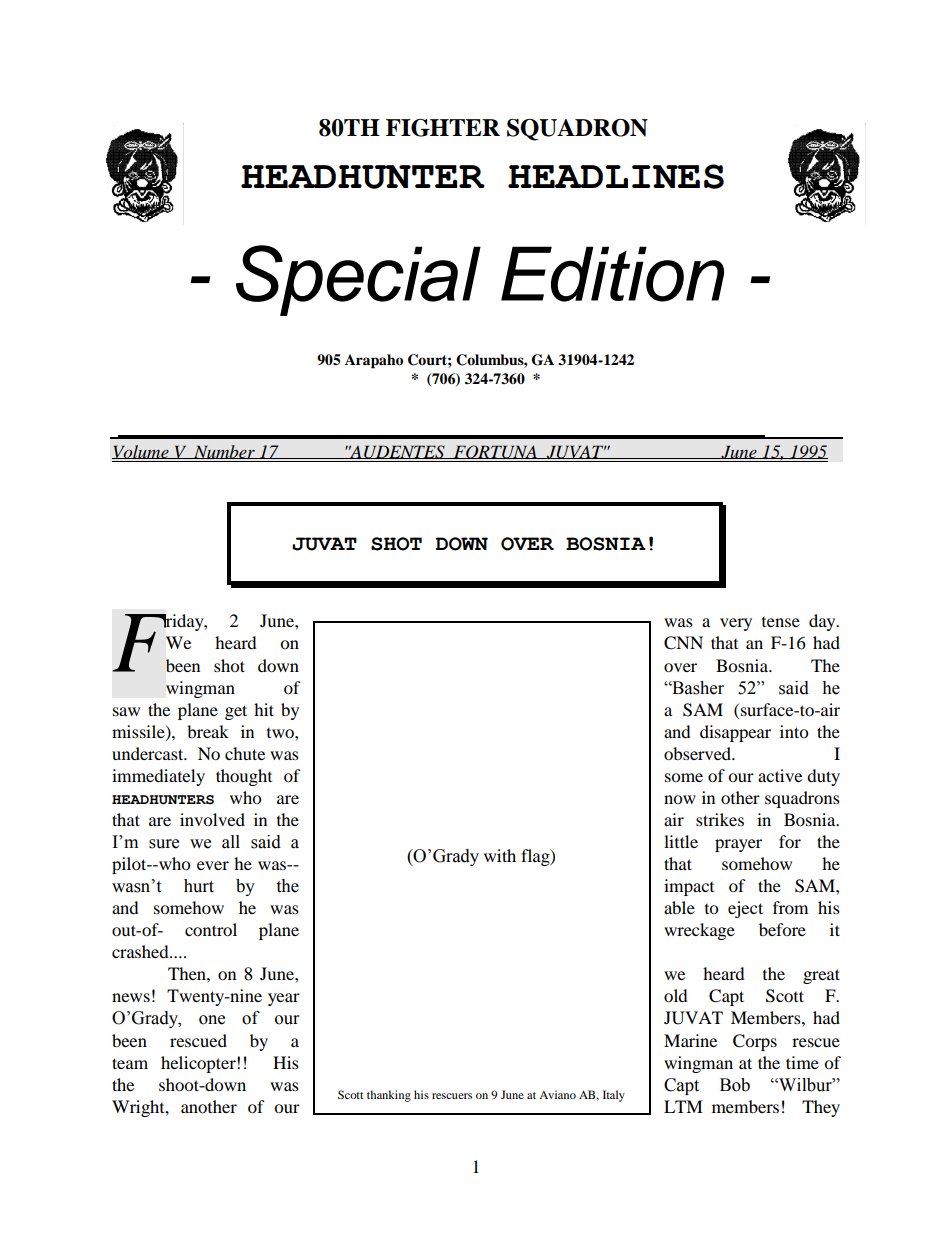 The height and width of the image is (1233, 952). I want to click on Number, so click(224, 452).
